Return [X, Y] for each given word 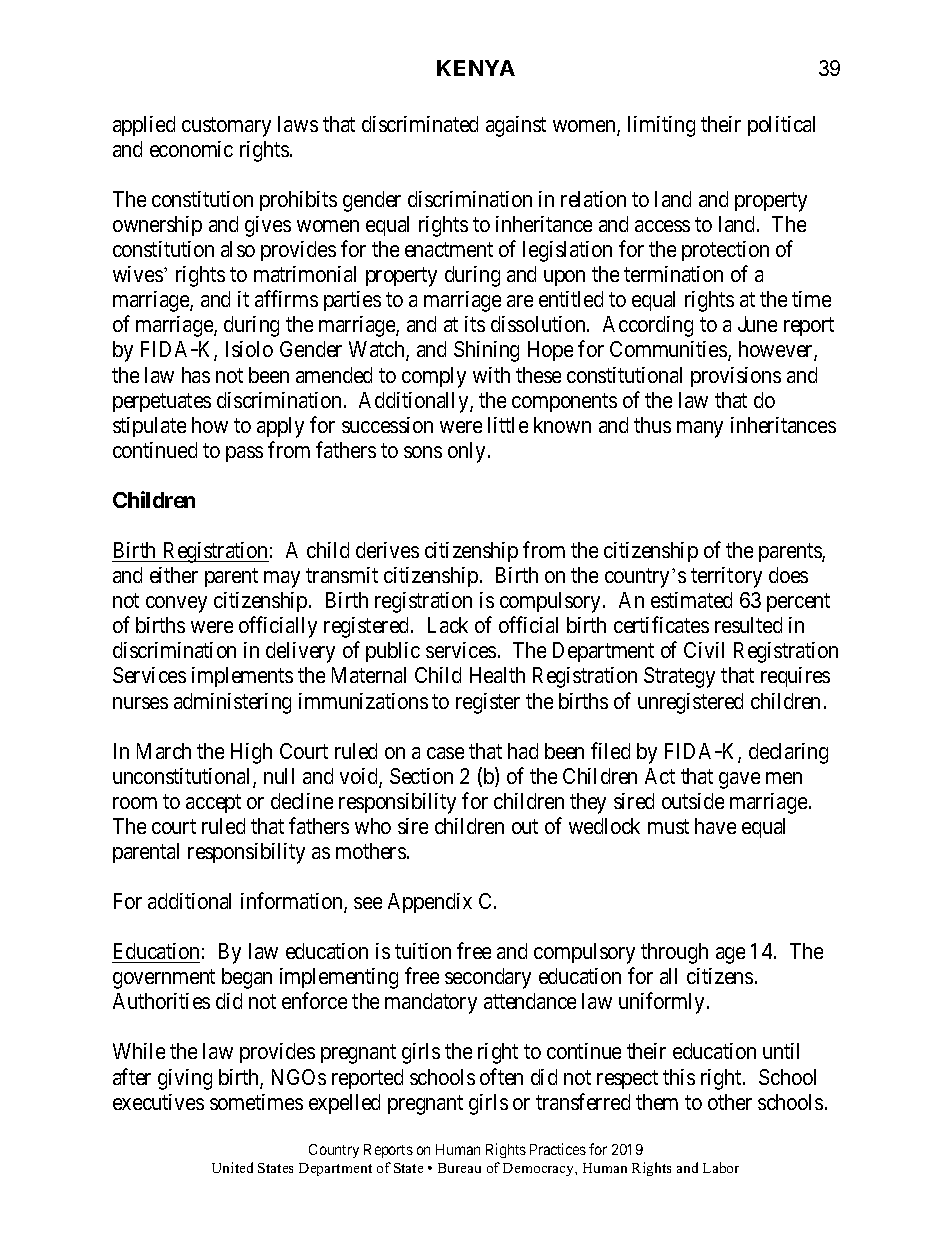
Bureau [459, 1168]
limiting [661, 126]
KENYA [476, 68]
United [232, 1167]
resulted [748, 625]
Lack [448, 625]
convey [176, 604]
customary [226, 127]
